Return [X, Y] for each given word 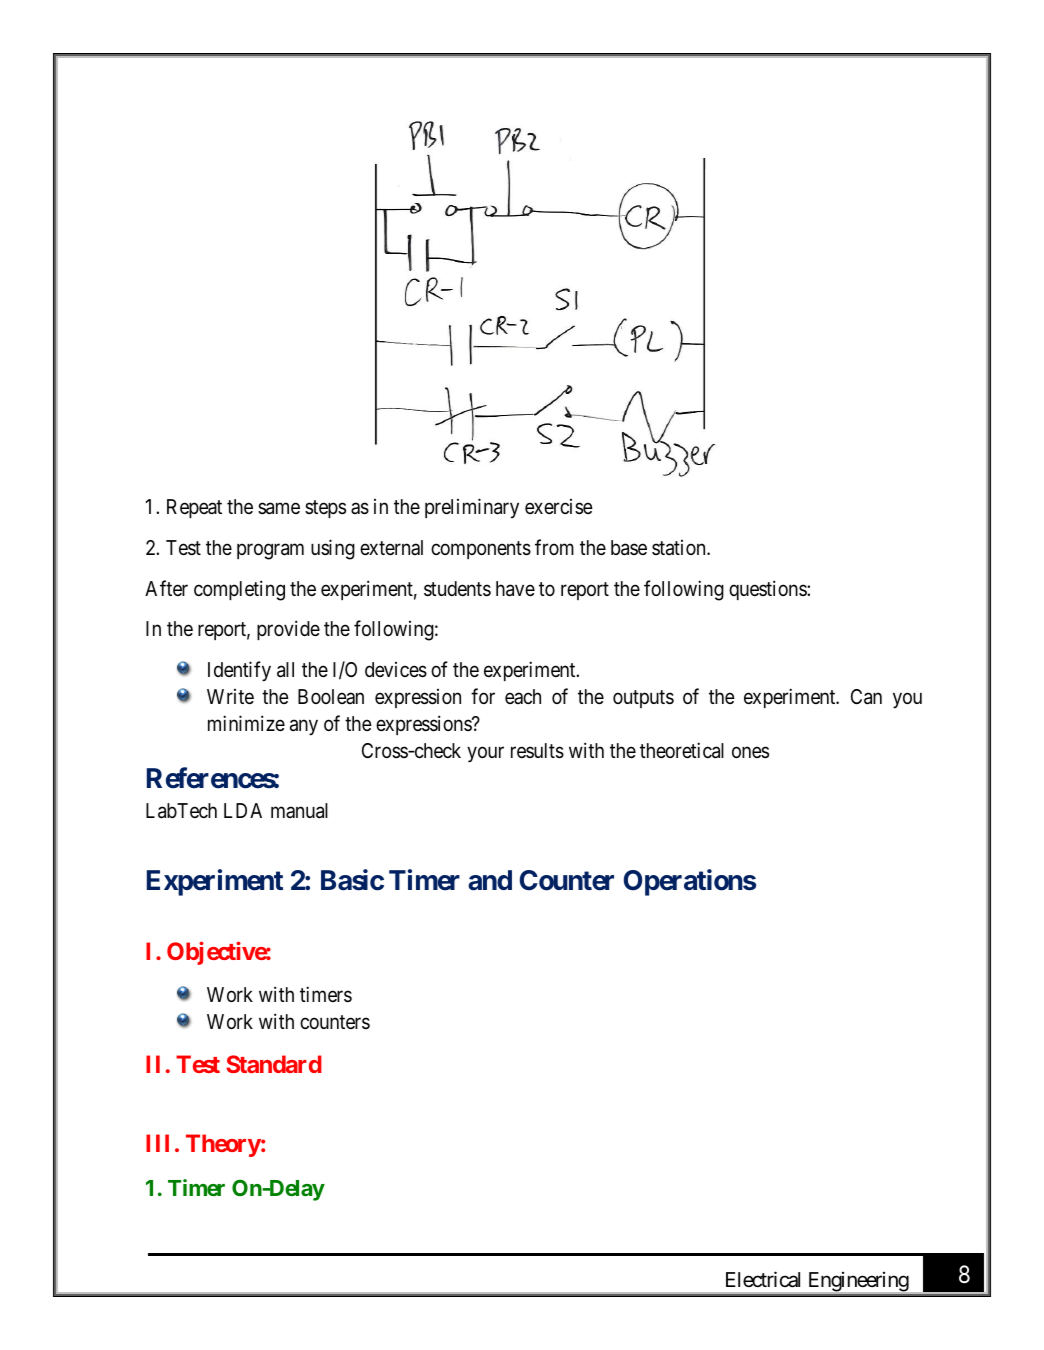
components [481, 550]
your [485, 755]
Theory [223, 1145]
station [680, 548]
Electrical [763, 1279]
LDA [243, 810]
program [270, 552]
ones [750, 752]
